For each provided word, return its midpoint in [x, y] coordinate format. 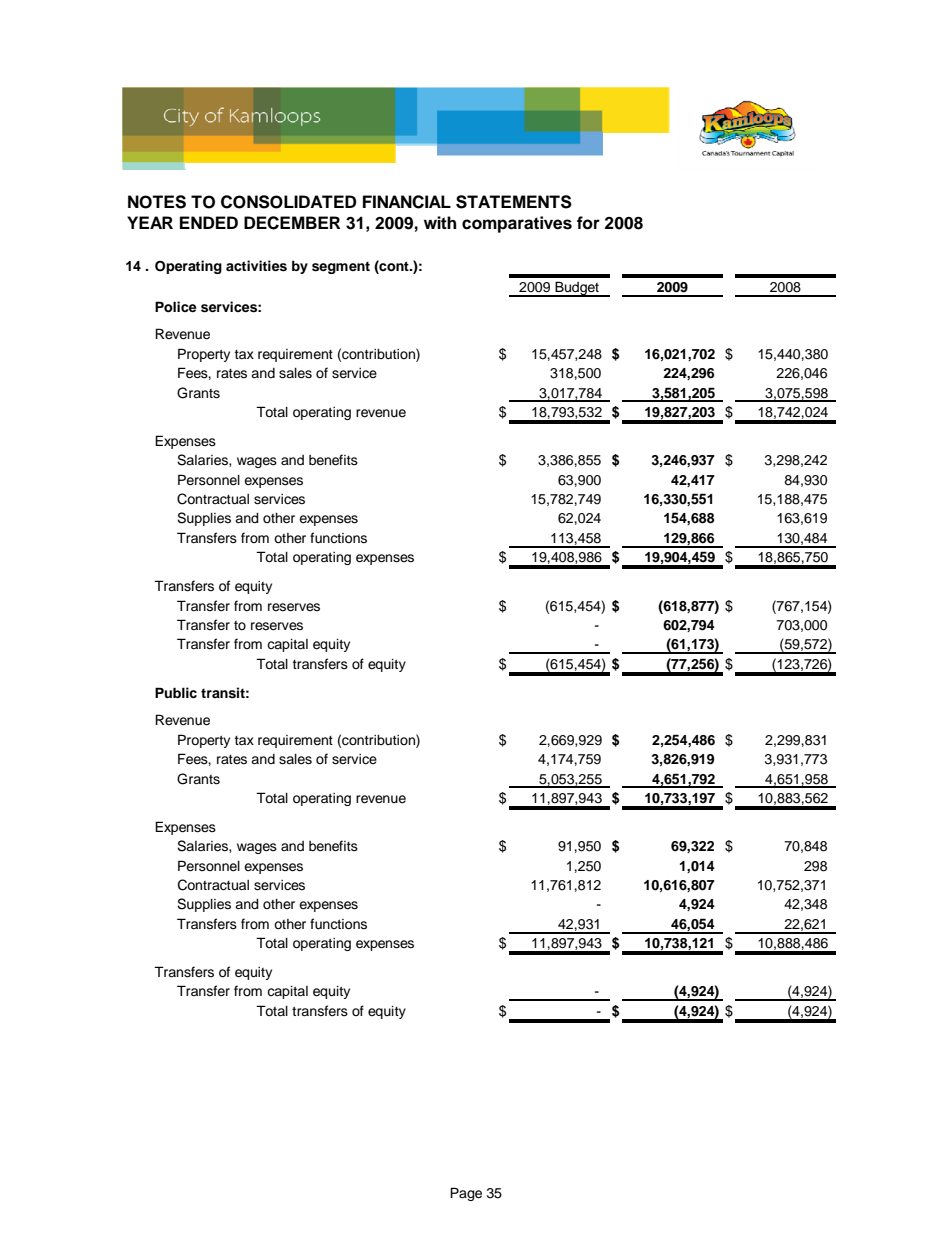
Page [466, 1194]
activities [256, 266]
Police [176, 307]
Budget [577, 289]
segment [341, 267]
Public [176, 692]
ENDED [209, 222]
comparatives [517, 224]
